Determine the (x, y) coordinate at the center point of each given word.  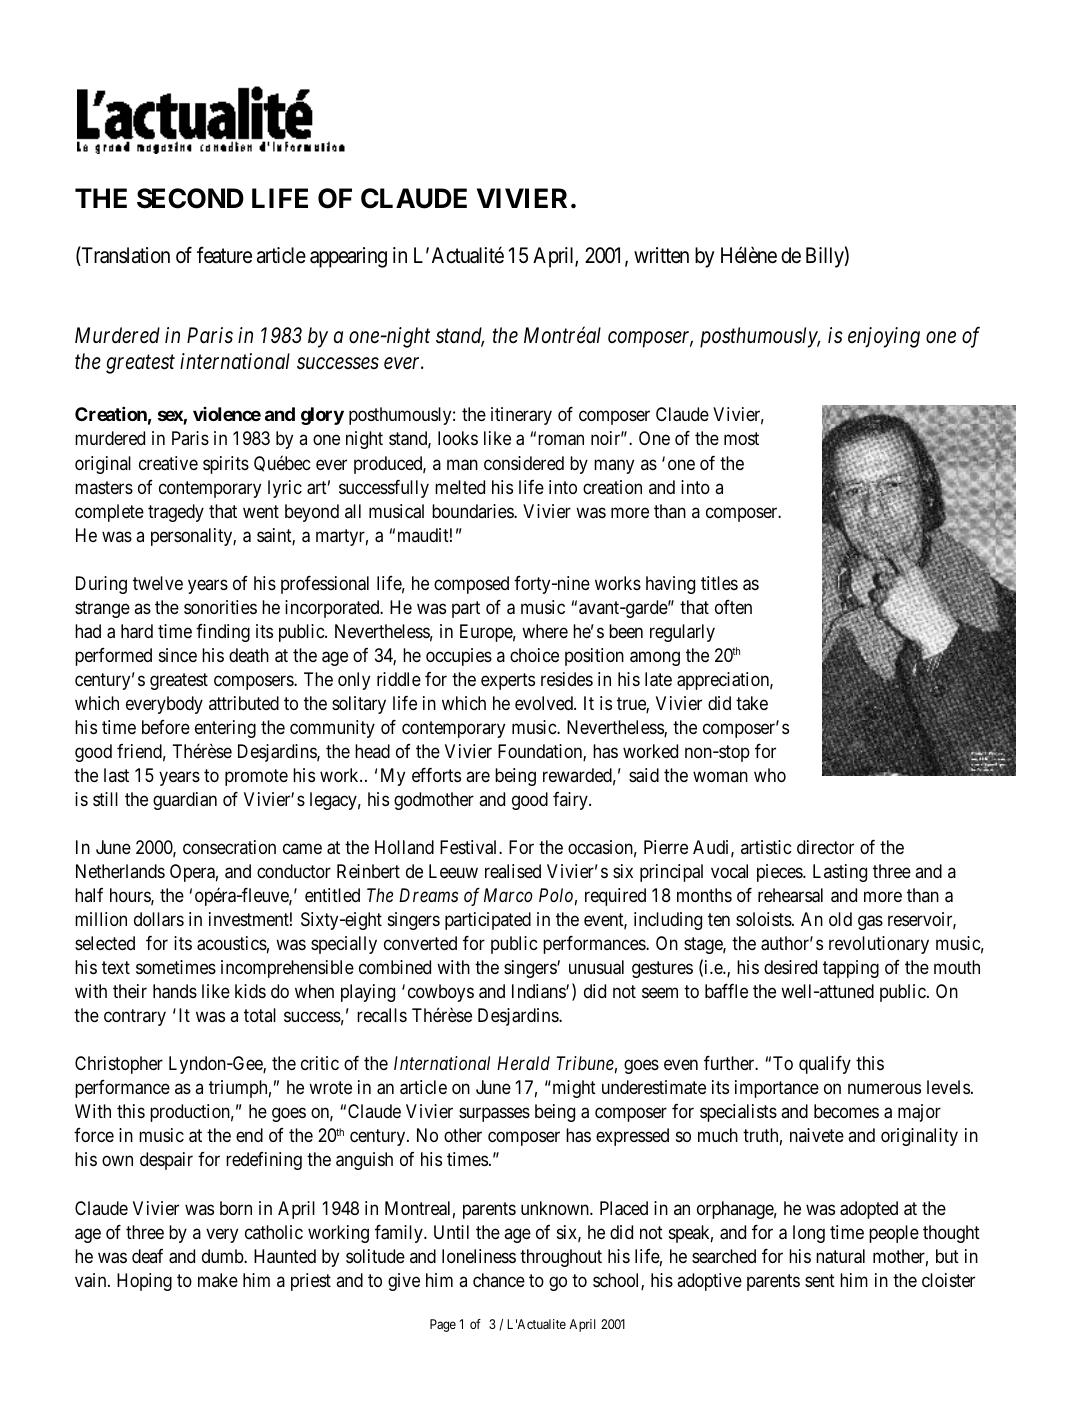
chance (499, 1280)
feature (224, 255)
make (218, 1280)
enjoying (884, 337)
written (661, 255)
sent (820, 1280)
